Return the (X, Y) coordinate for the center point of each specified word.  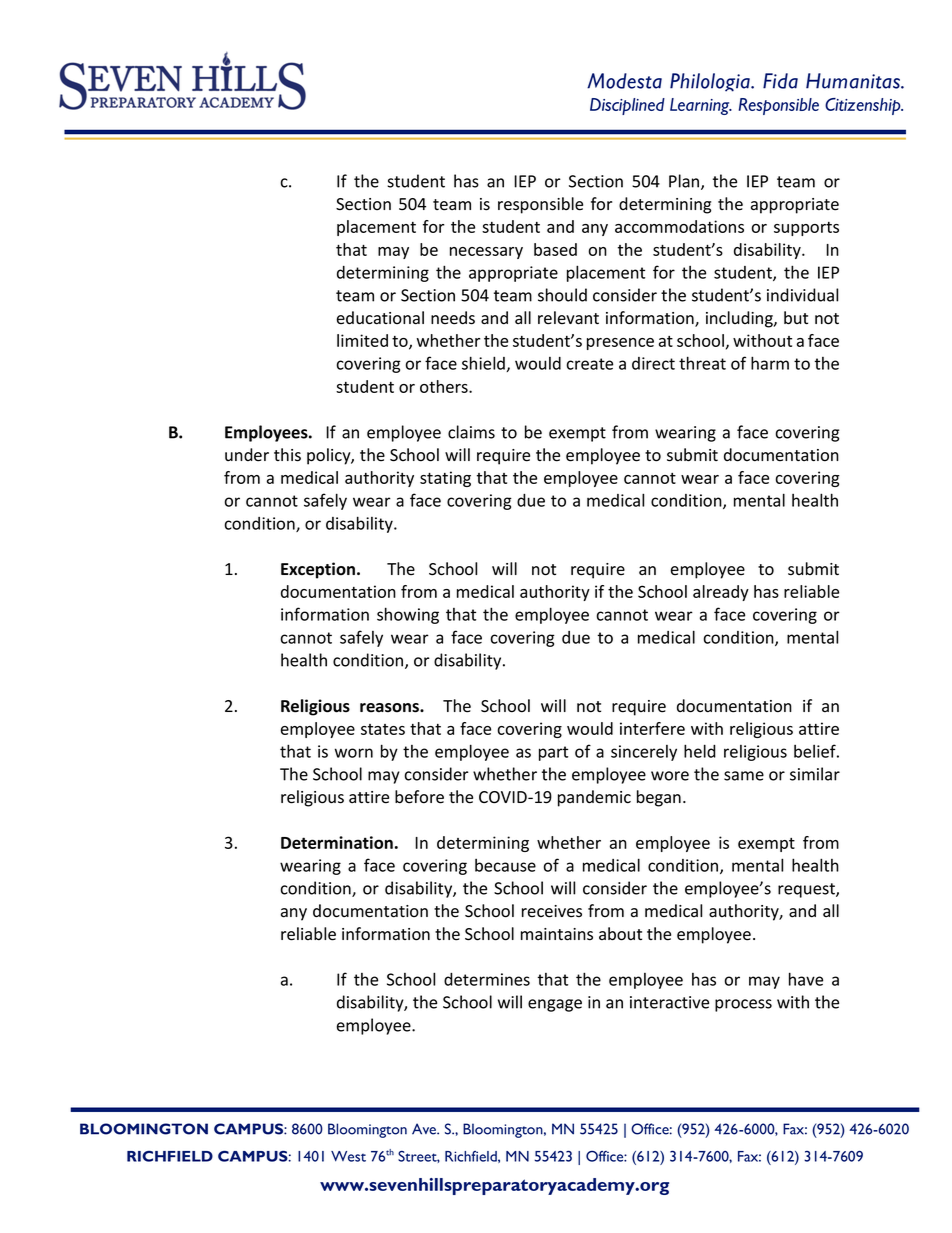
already (721, 593)
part (553, 753)
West (348, 1156)
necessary (486, 253)
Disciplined (627, 106)
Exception (318, 570)
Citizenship (864, 106)
